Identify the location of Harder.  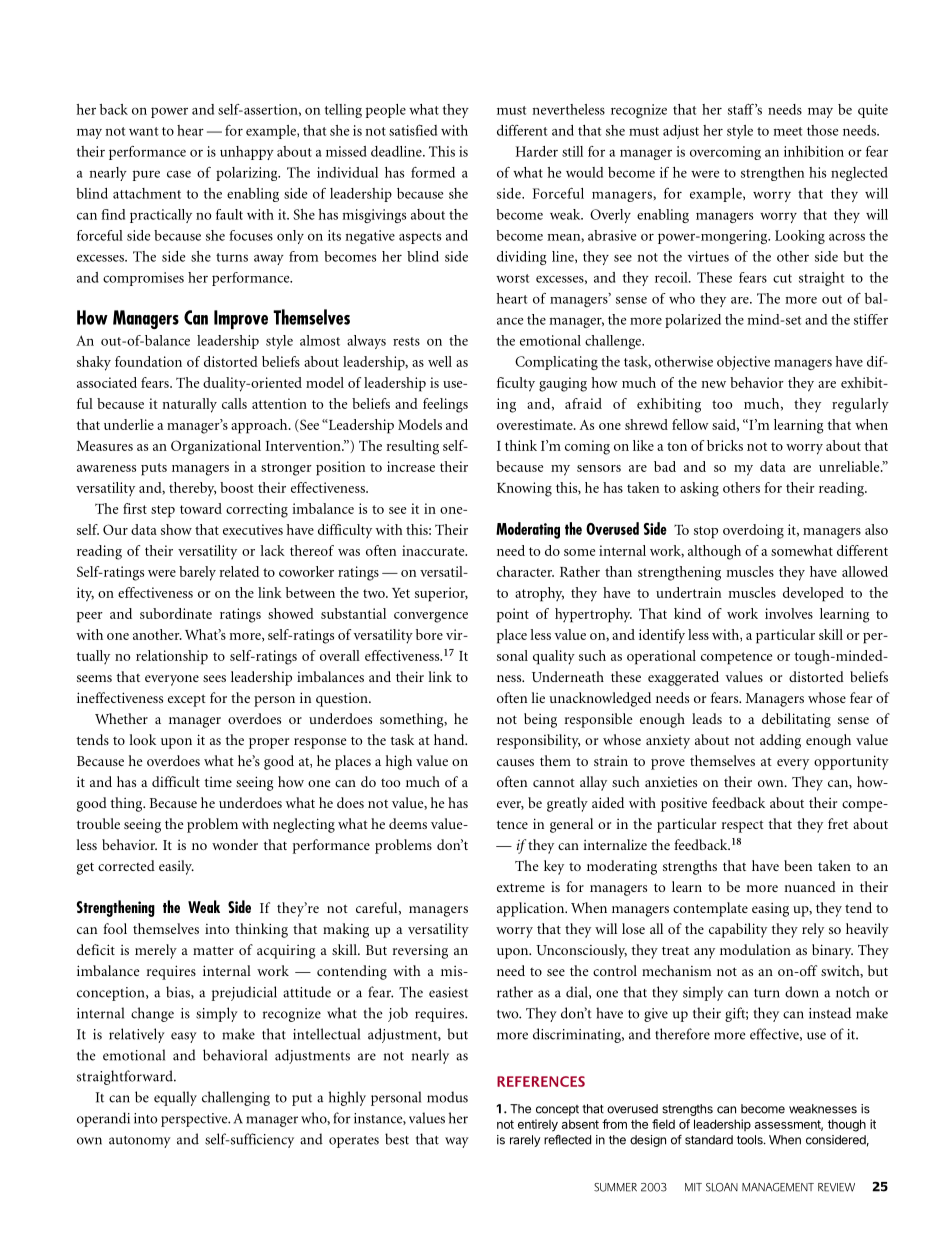
(537, 151).
